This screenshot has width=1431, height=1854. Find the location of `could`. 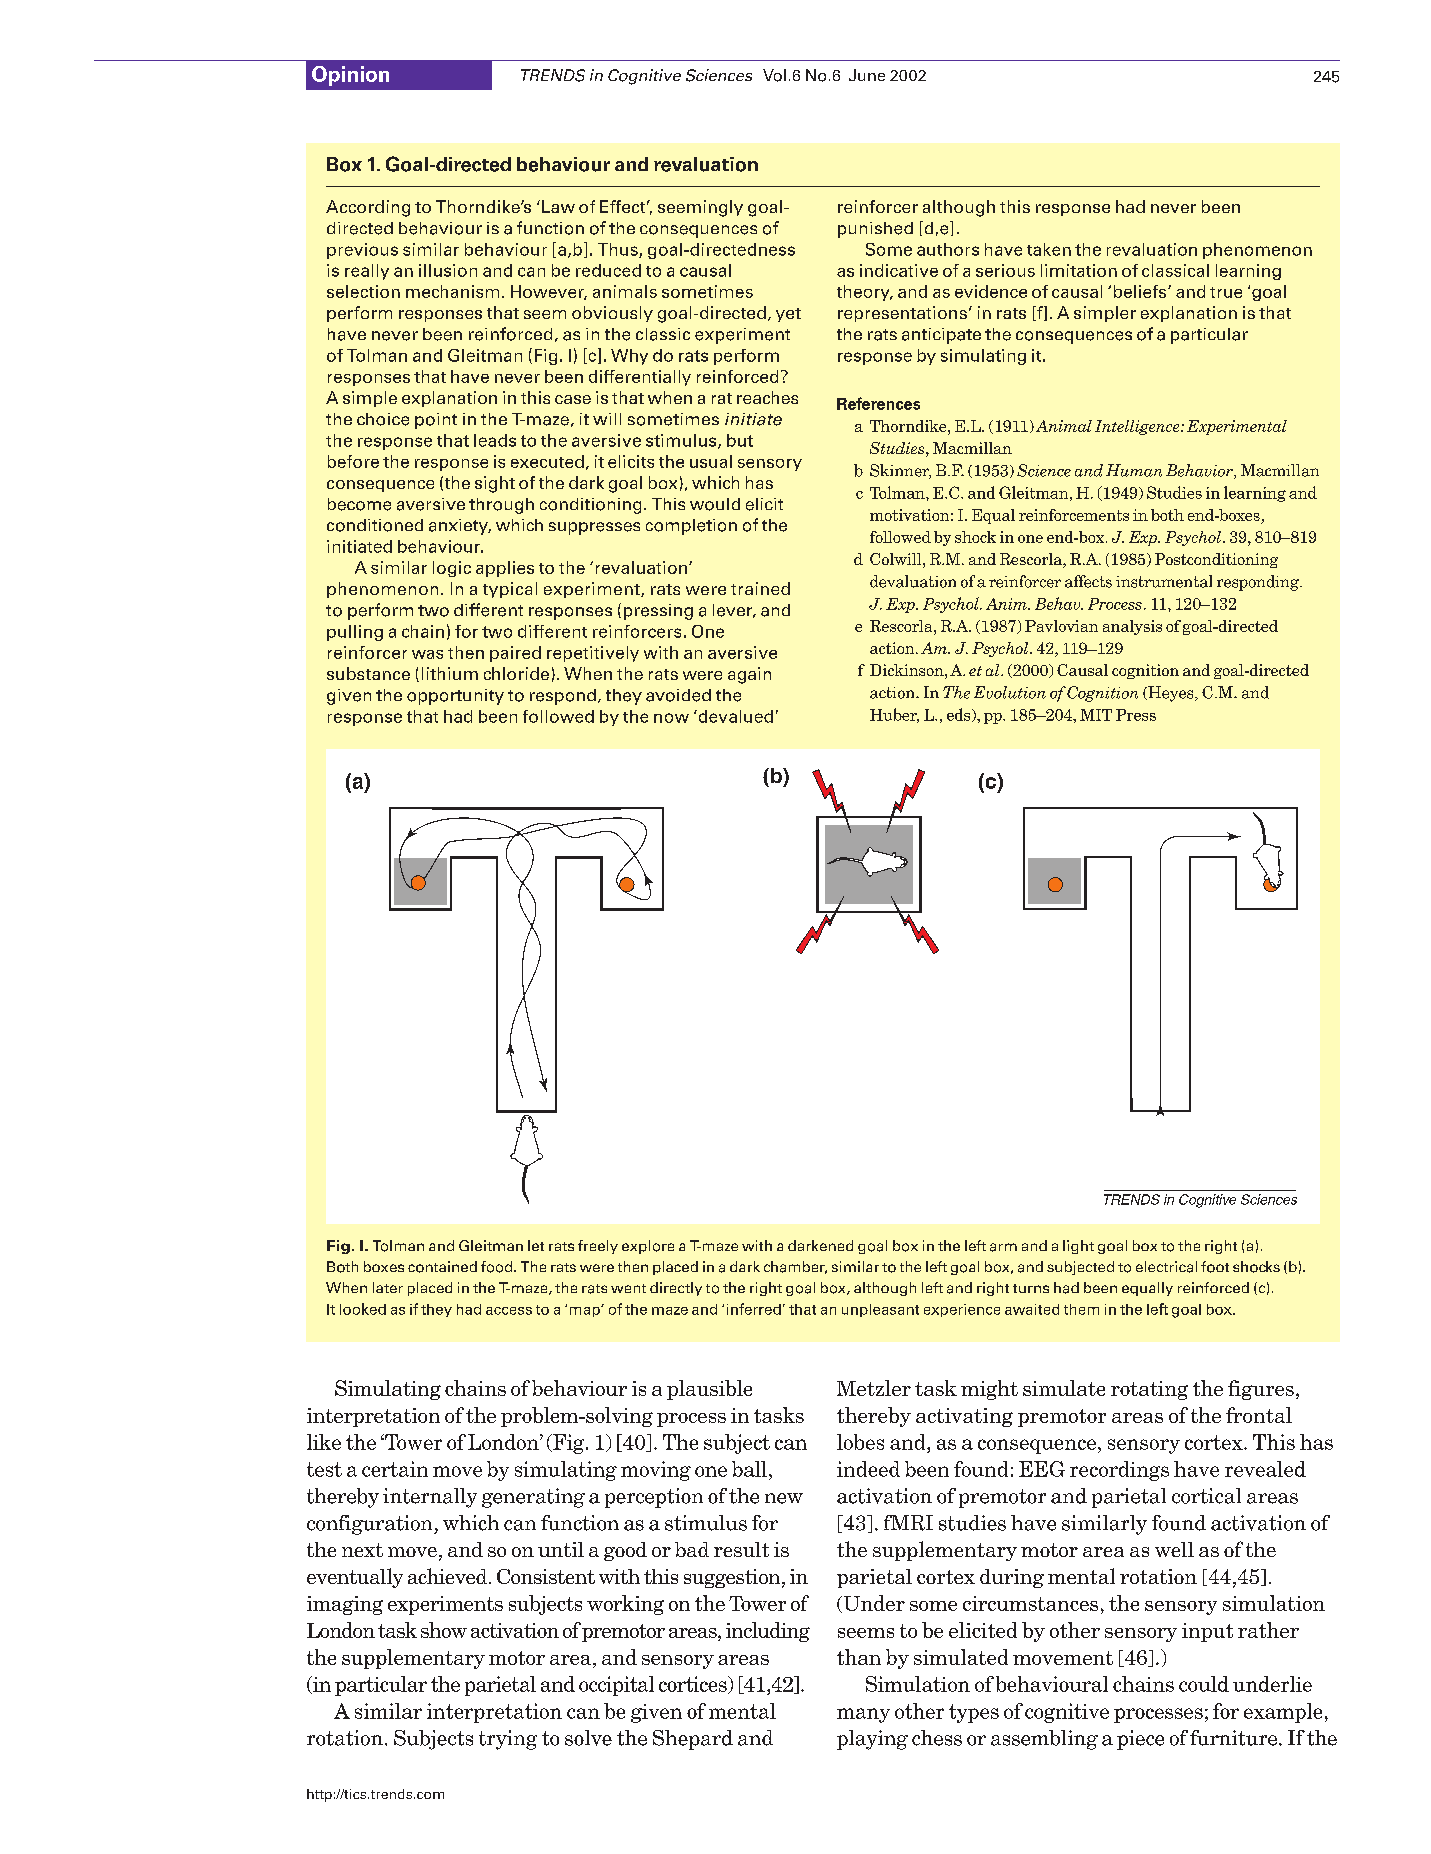

could is located at coordinates (1204, 1684).
